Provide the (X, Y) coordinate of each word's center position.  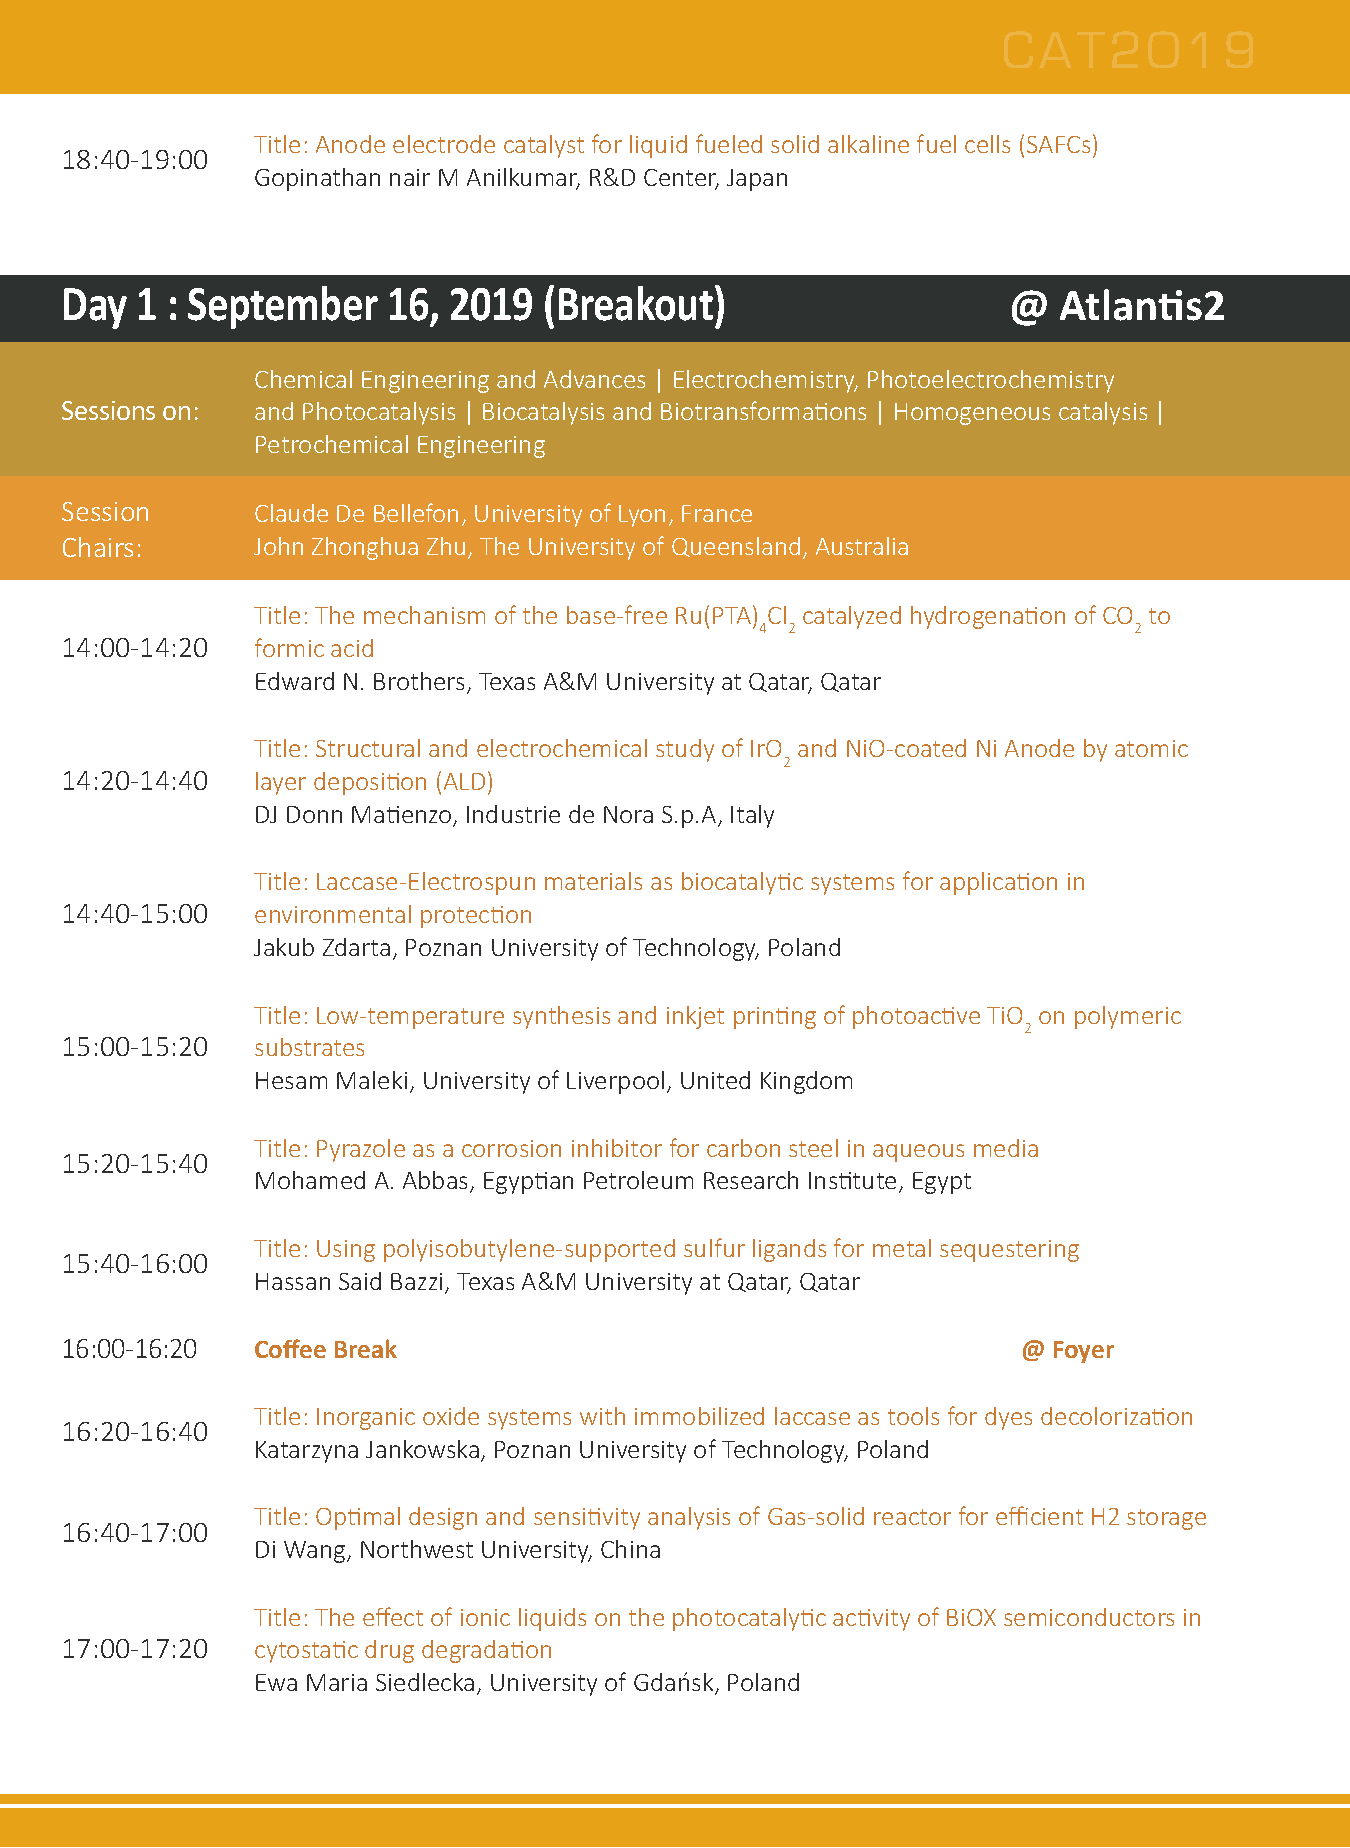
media (1006, 1148)
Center (681, 179)
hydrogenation (988, 617)
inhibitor (617, 1148)
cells (987, 144)
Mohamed (310, 1180)
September (283, 307)
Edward (295, 681)
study (685, 750)
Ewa (276, 1682)
